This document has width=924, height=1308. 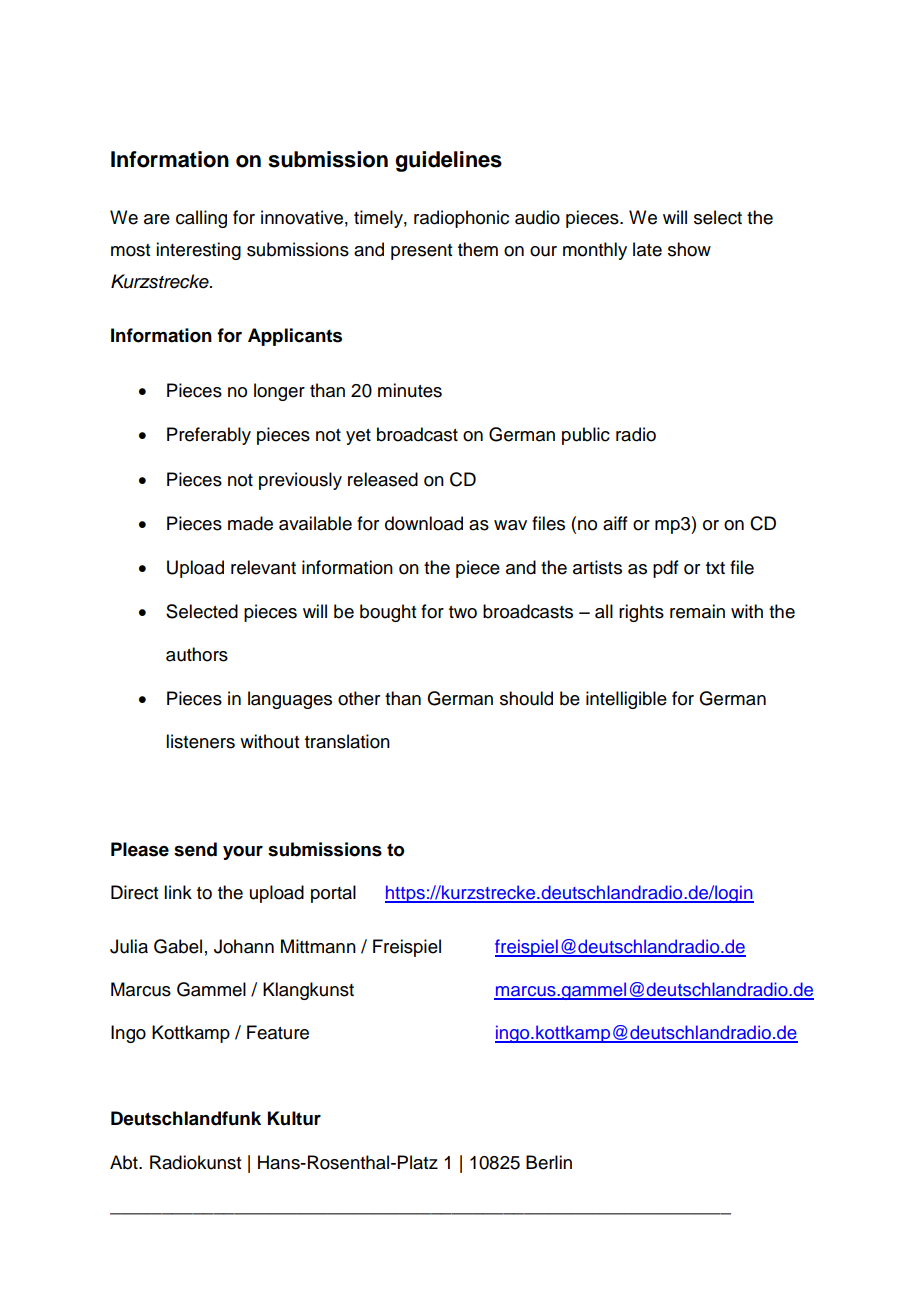 What do you see at coordinates (626, 700) in the document?
I see `intelligible` at bounding box center [626, 700].
